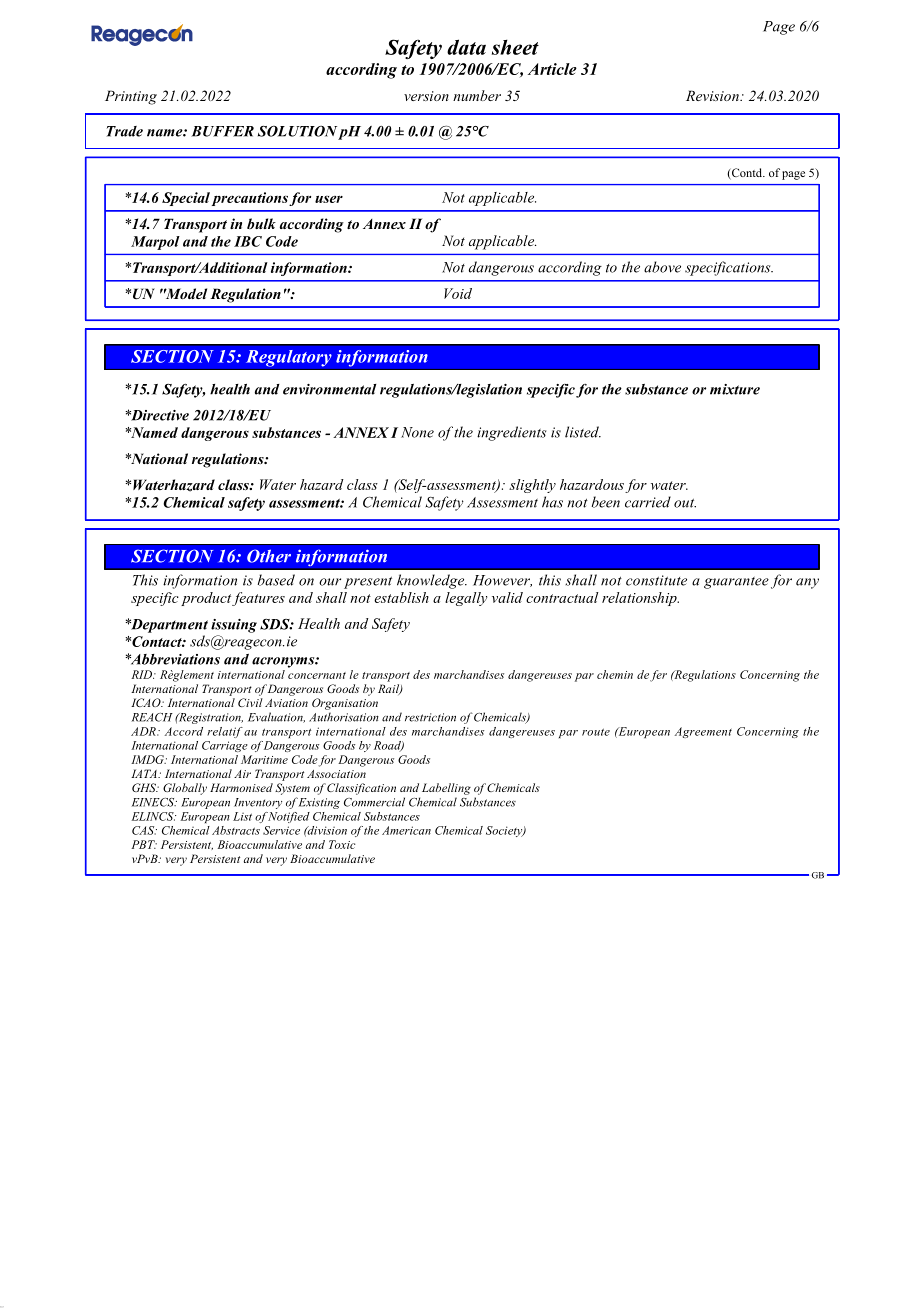 The height and width of the image is (1308, 924). I want to click on Abstracts, so click(236, 830).
